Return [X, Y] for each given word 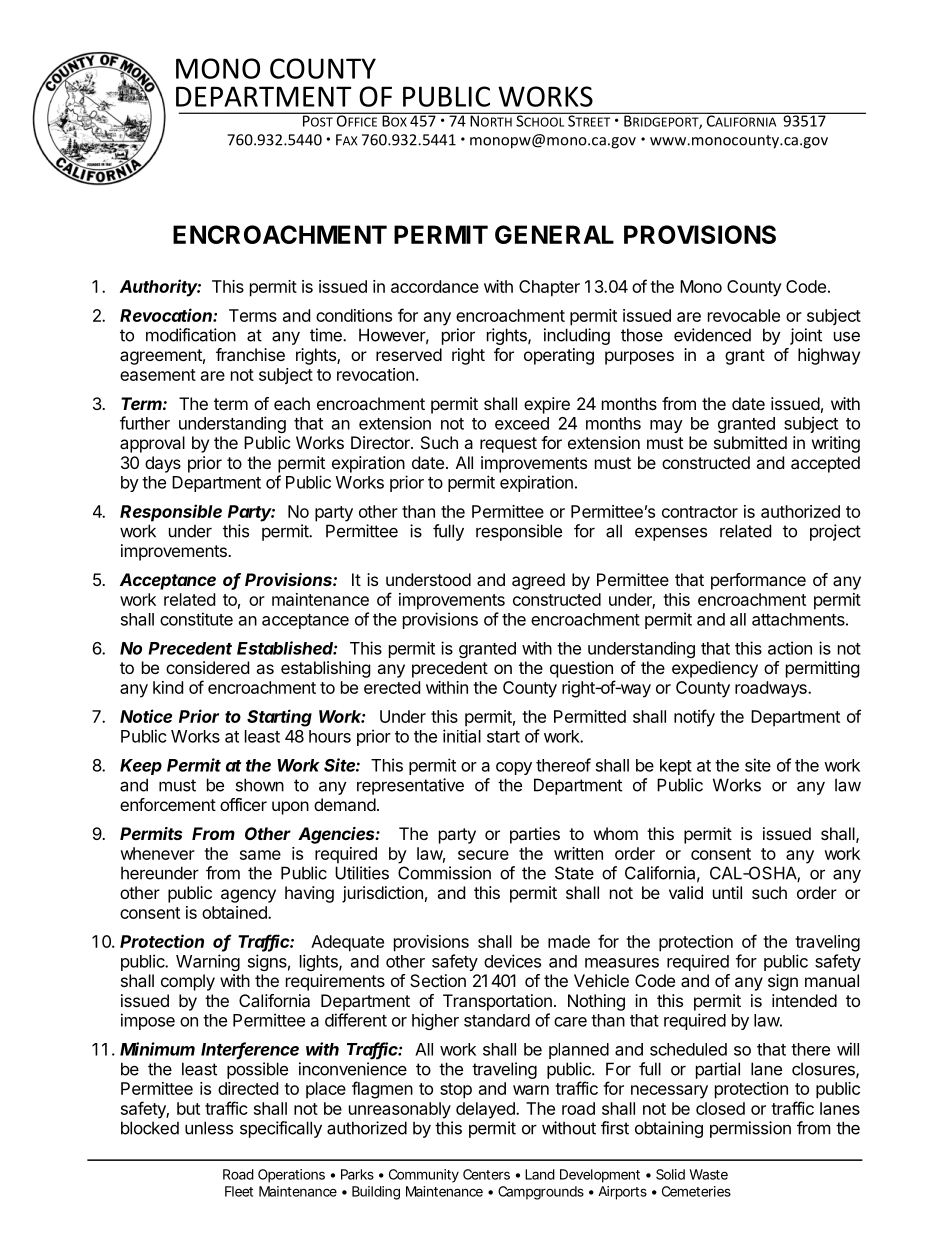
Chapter [549, 288]
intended [804, 1000]
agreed [538, 581]
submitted [750, 442]
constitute [196, 619]
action [790, 648]
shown [260, 785]
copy [514, 768]
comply [188, 982]
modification [191, 335]
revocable [744, 315]
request [508, 445]
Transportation [497, 1002]
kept [676, 767]
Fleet [239, 1191]
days [163, 464]
